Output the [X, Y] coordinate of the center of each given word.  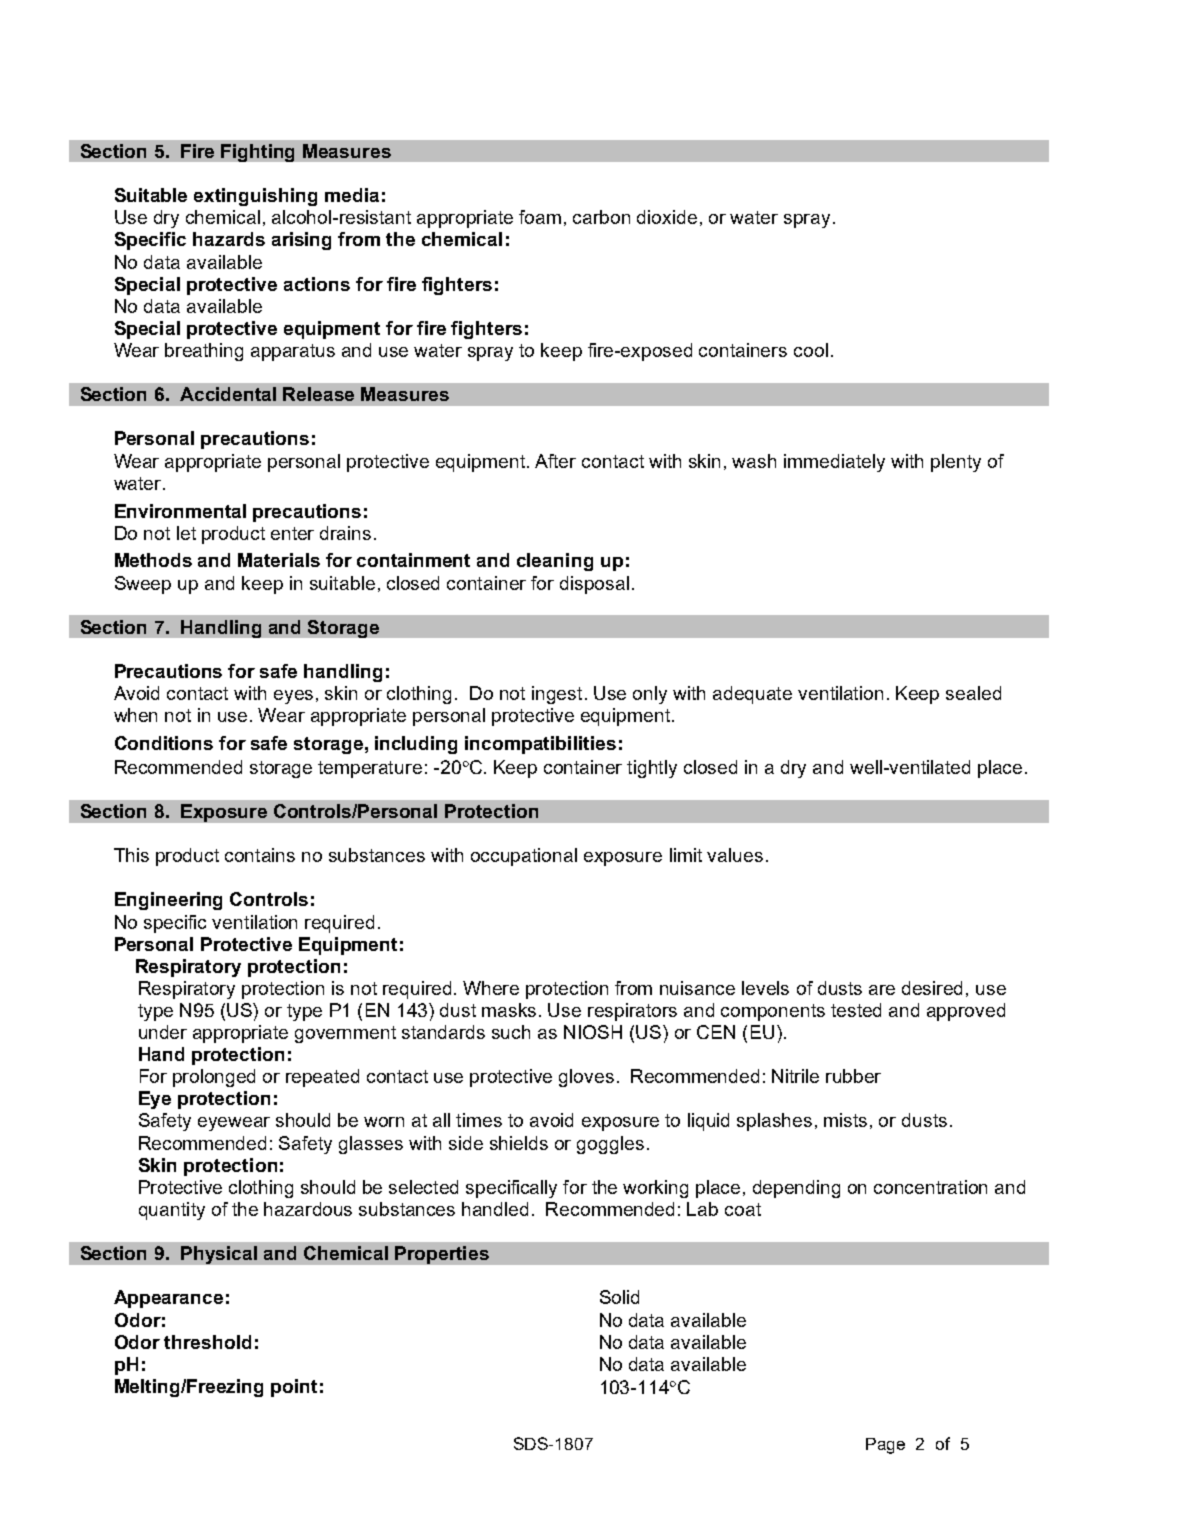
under [163, 1032]
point [294, 1388]
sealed [973, 693]
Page [885, 1446]
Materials [279, 560]
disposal [594, 585]
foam [540, 217]
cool [811, 350]
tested [856, 1010]
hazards [229, 239]
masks [511, 1010]
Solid [619, 1297]
